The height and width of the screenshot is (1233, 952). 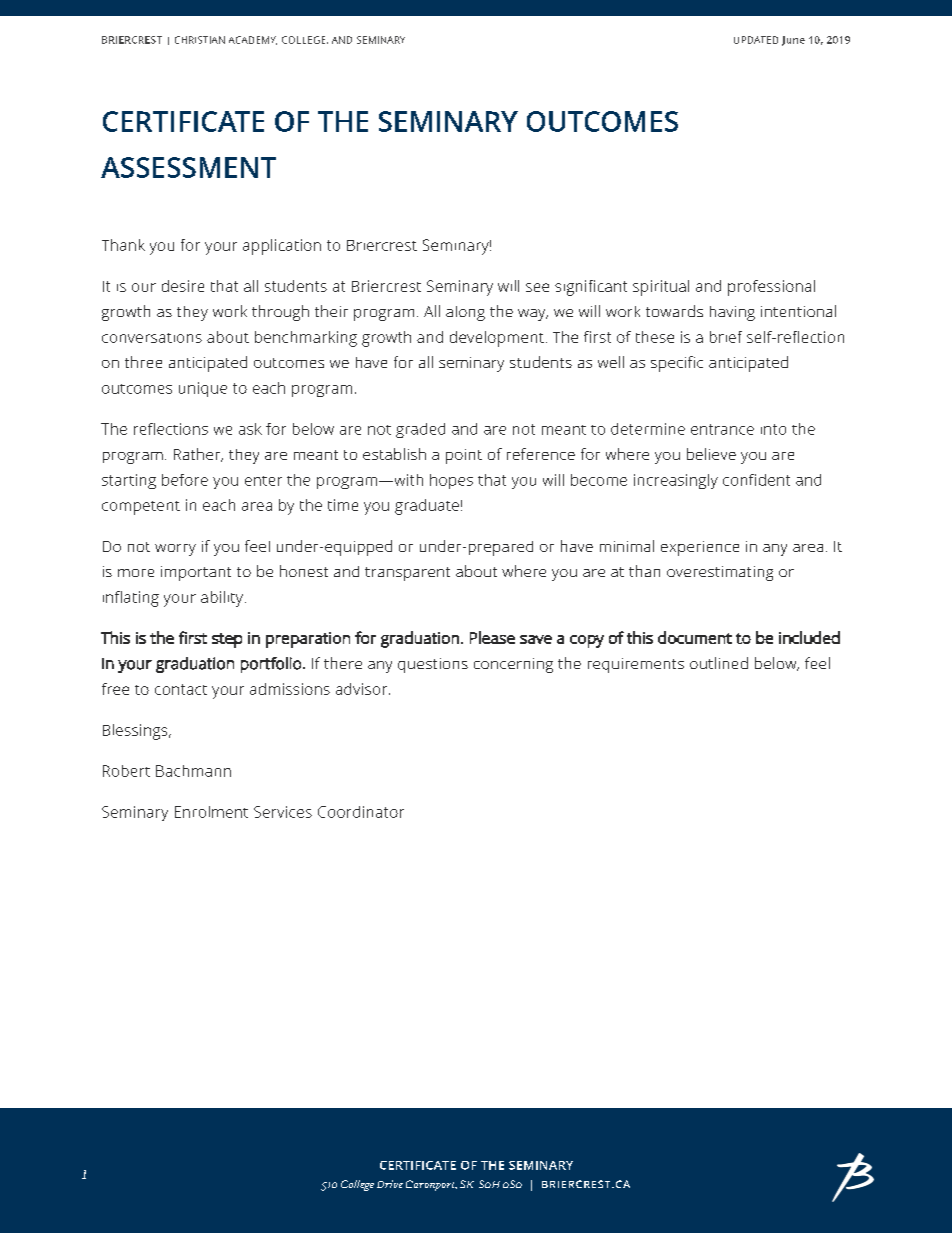 I want to click on Coordinator, so click(x=361, y=812).
